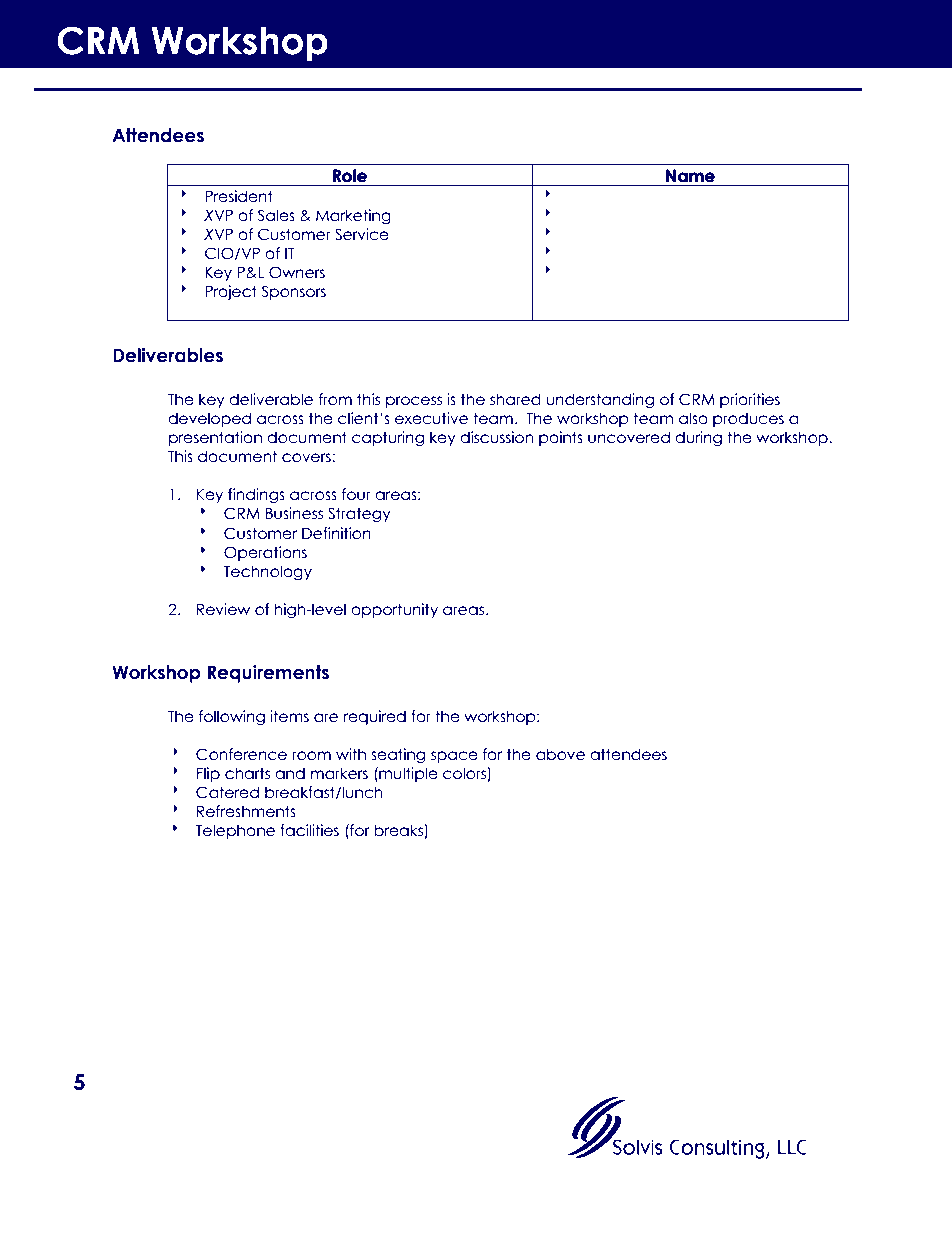 Image resolution: width=952 pixels, height=1233 pixels. What do you see at coordinates (515, 399) in the screenshot?
I see `shared` at bounding box center [515, 399].
